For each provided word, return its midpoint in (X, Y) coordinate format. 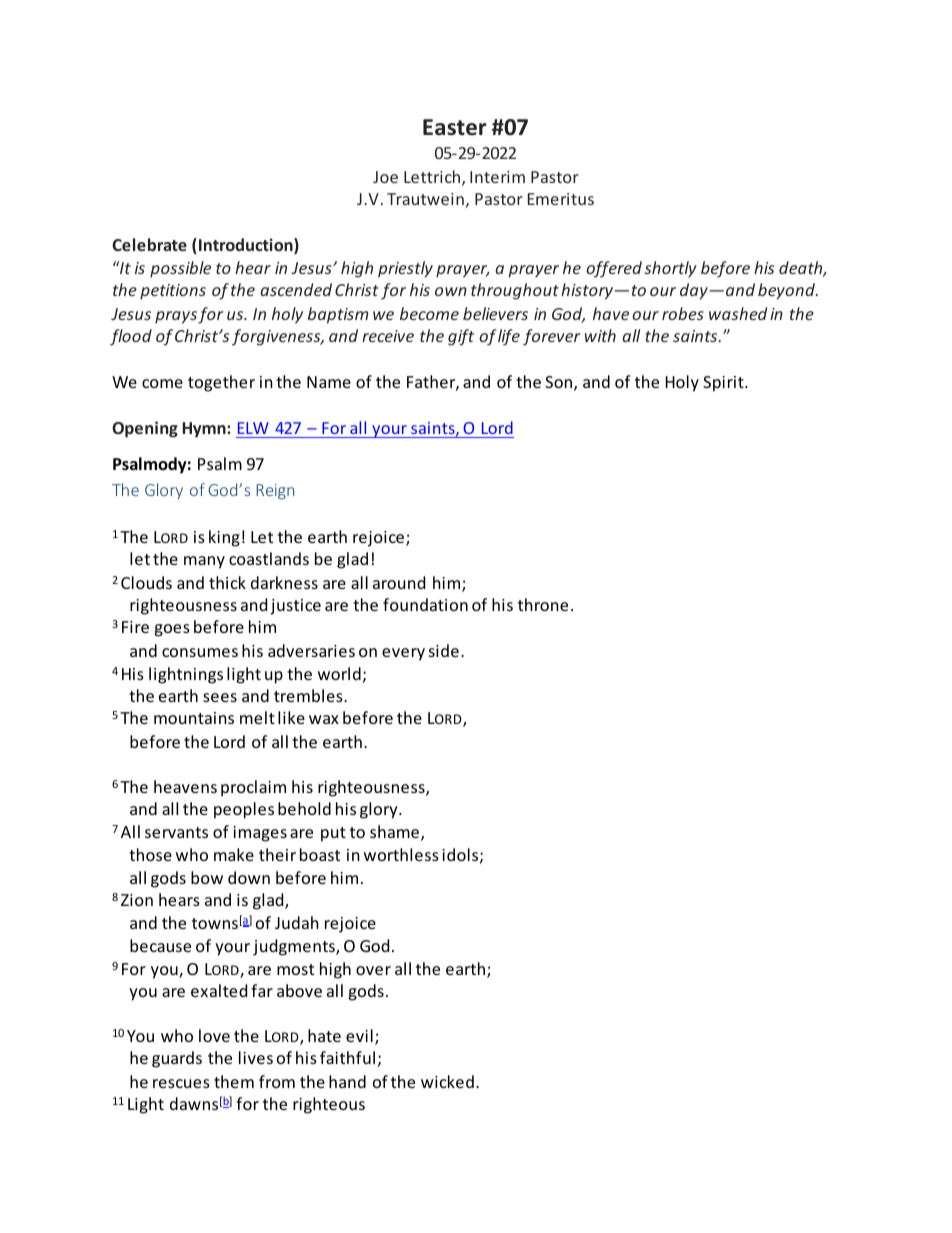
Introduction (247, 246)
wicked (447, 1081)
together (221, 383)
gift (461, 337)
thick (227, 582)
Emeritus (561, 199)
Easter (455, 127)
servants (176, 832)
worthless (401, 854)
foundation (425, 604)
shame (396, 833)
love (214, 1035)
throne (543, 604)
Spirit (724, 384)
